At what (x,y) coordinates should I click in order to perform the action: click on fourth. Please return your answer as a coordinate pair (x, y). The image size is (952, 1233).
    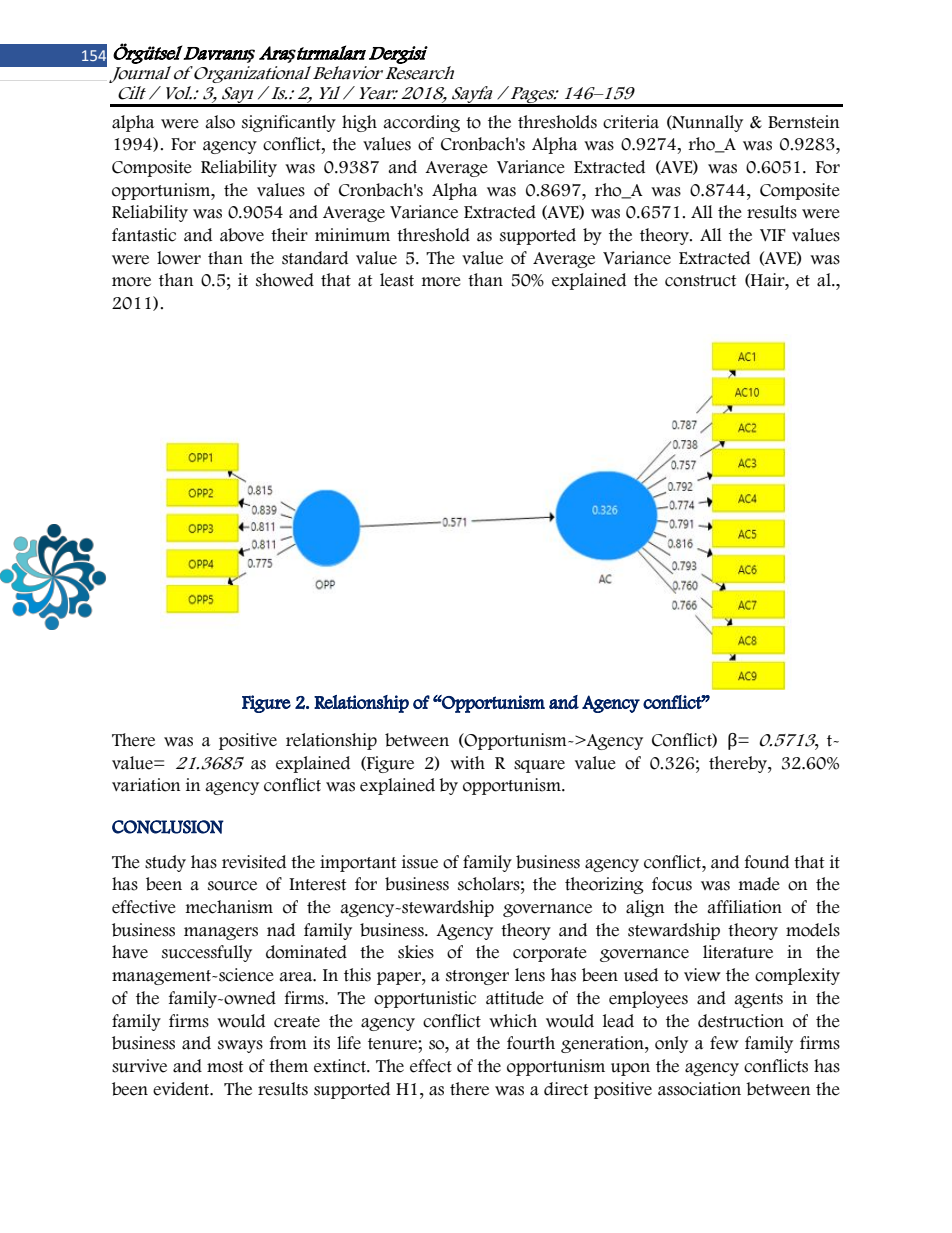
    Looking at the image, I should click on (531, 1043).
